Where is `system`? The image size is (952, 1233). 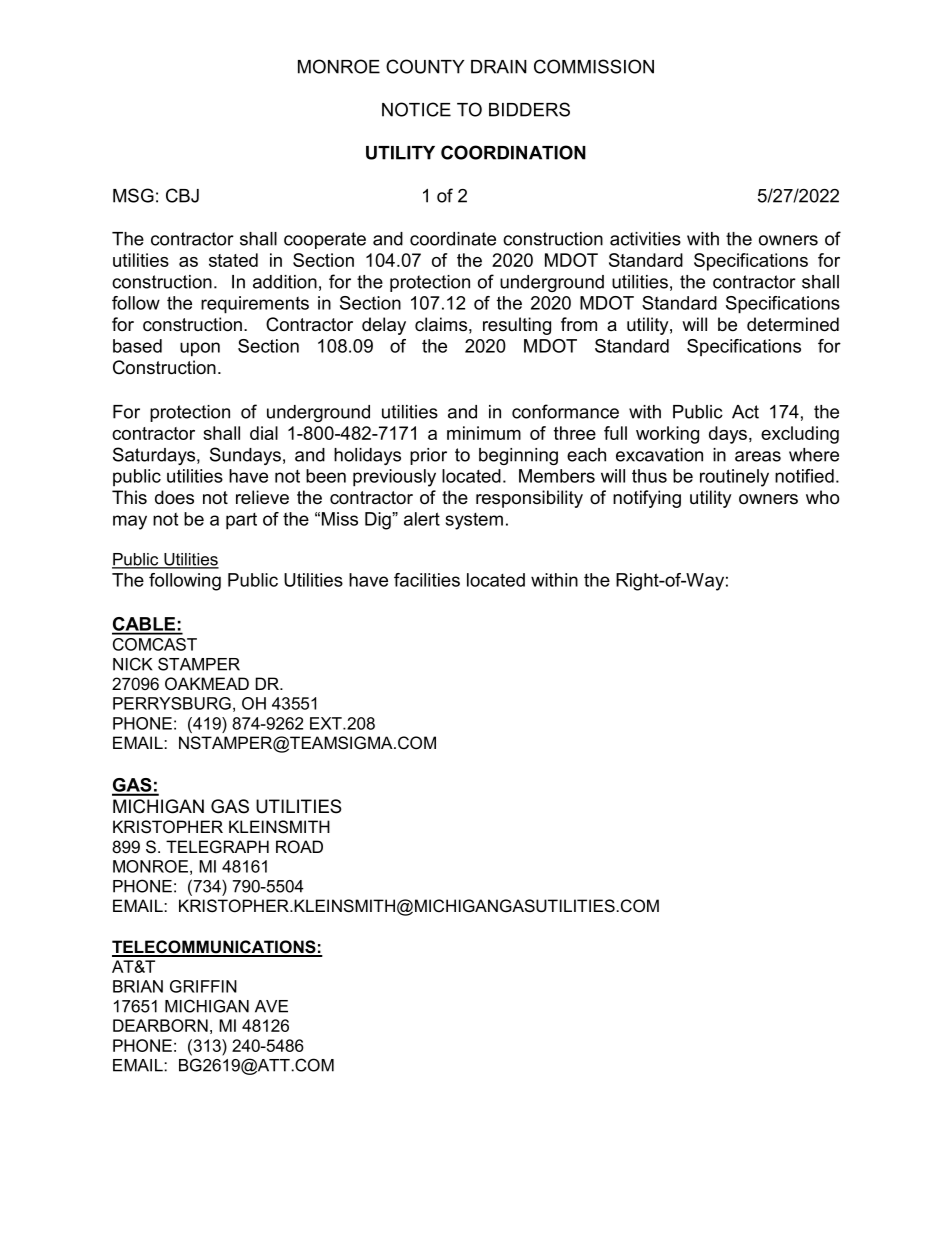 system is located at coordinates (474, 521).
